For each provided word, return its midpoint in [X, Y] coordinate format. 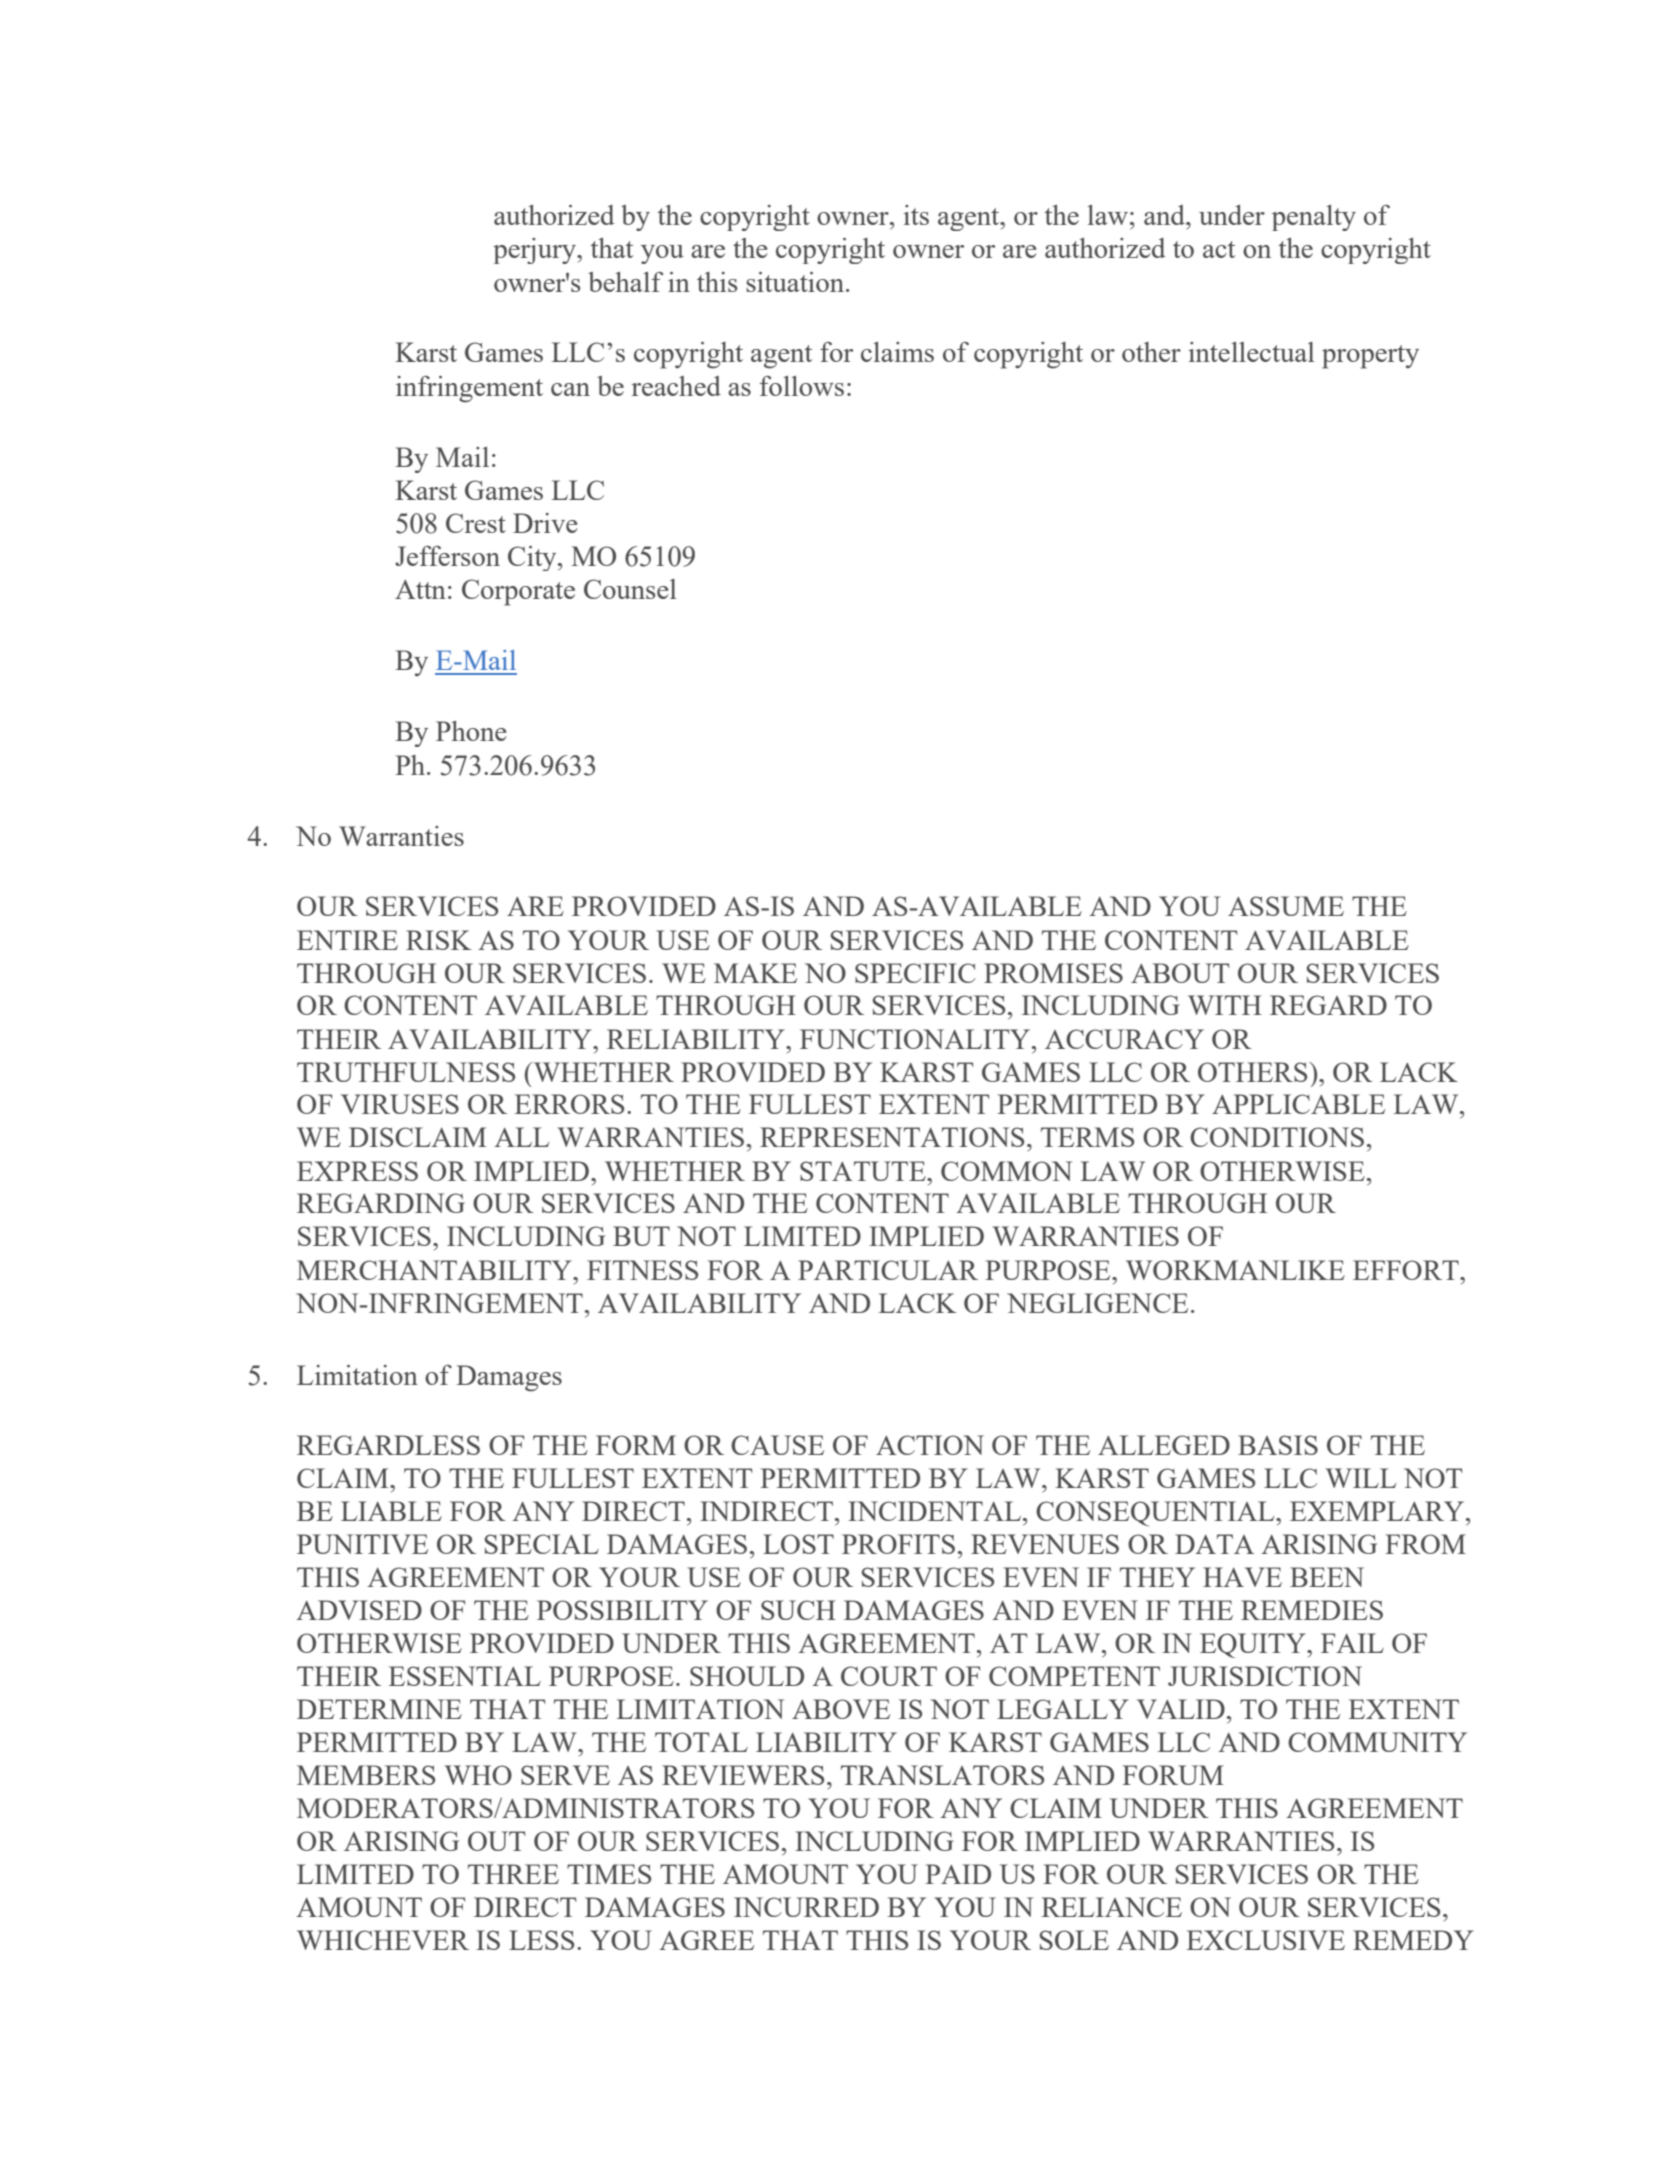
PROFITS [898, 1544]
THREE [513, 1874]
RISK [439, 940]
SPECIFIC [915, 973]
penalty [1314, 218]
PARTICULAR [888, 1270]
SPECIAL [541, 1544]
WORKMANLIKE [1235, 1270]
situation [796, 282]
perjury [536, 251]
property [1370, 357]
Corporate [518, 592]
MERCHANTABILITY [435, 1270]
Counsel [630, 589]
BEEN [1327, 1577]
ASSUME [1286, 906]
